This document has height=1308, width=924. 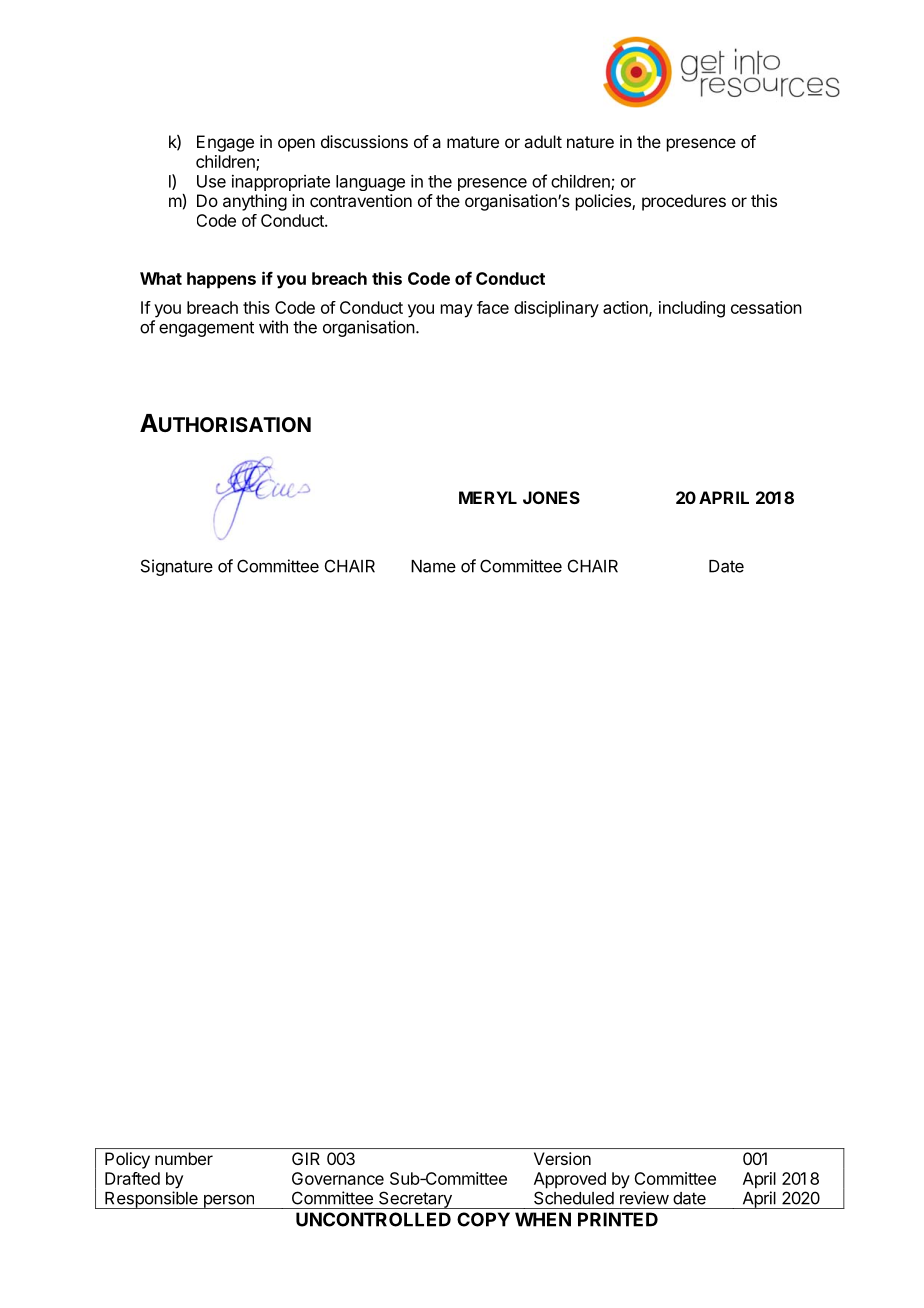 I want to click on procedures, so click(x=684, y=202).
